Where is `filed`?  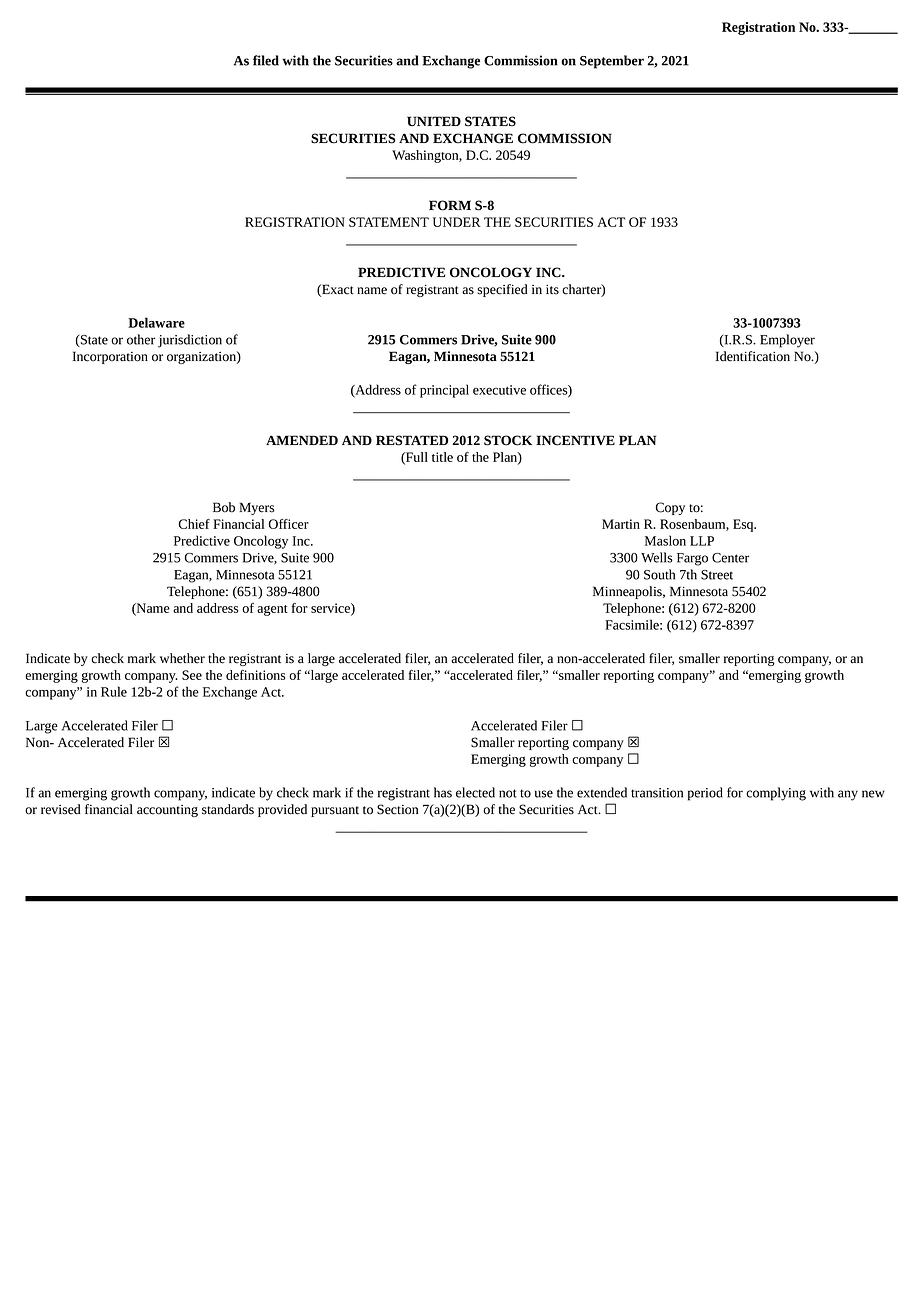 filed is located at coordinates (266, 60).
